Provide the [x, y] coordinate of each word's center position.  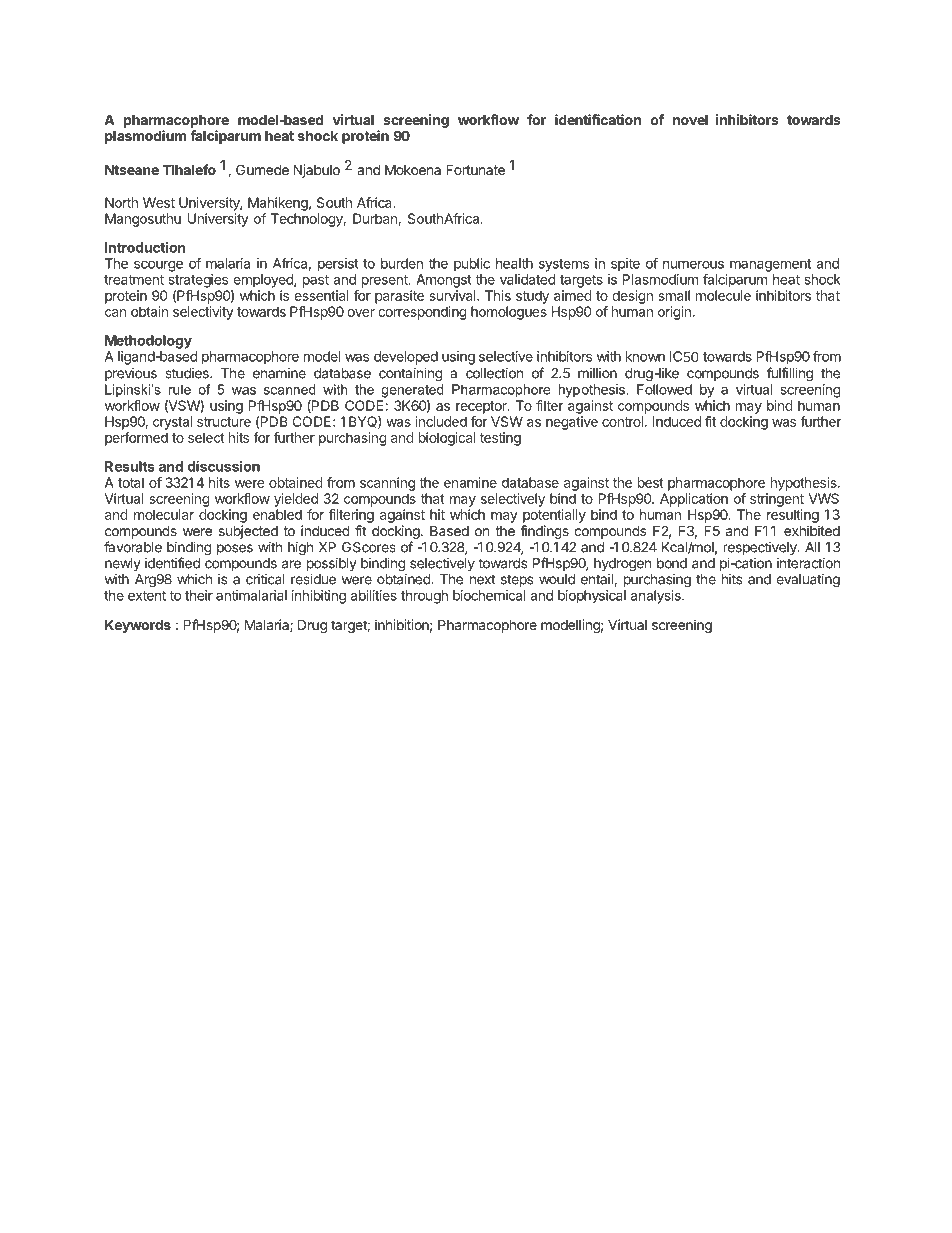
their [199, 595]
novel [690, 119]
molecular [164, 514]
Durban [376, 219]
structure [224, 422]
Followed [664, 389]
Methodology [148, 342]
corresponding [422, 313]
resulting [793, 516]
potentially [554, 516]
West [159, 202]
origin [674, 313]
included [441, 421]
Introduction [145, 247]
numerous [693, 264]
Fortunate [475, 169]
